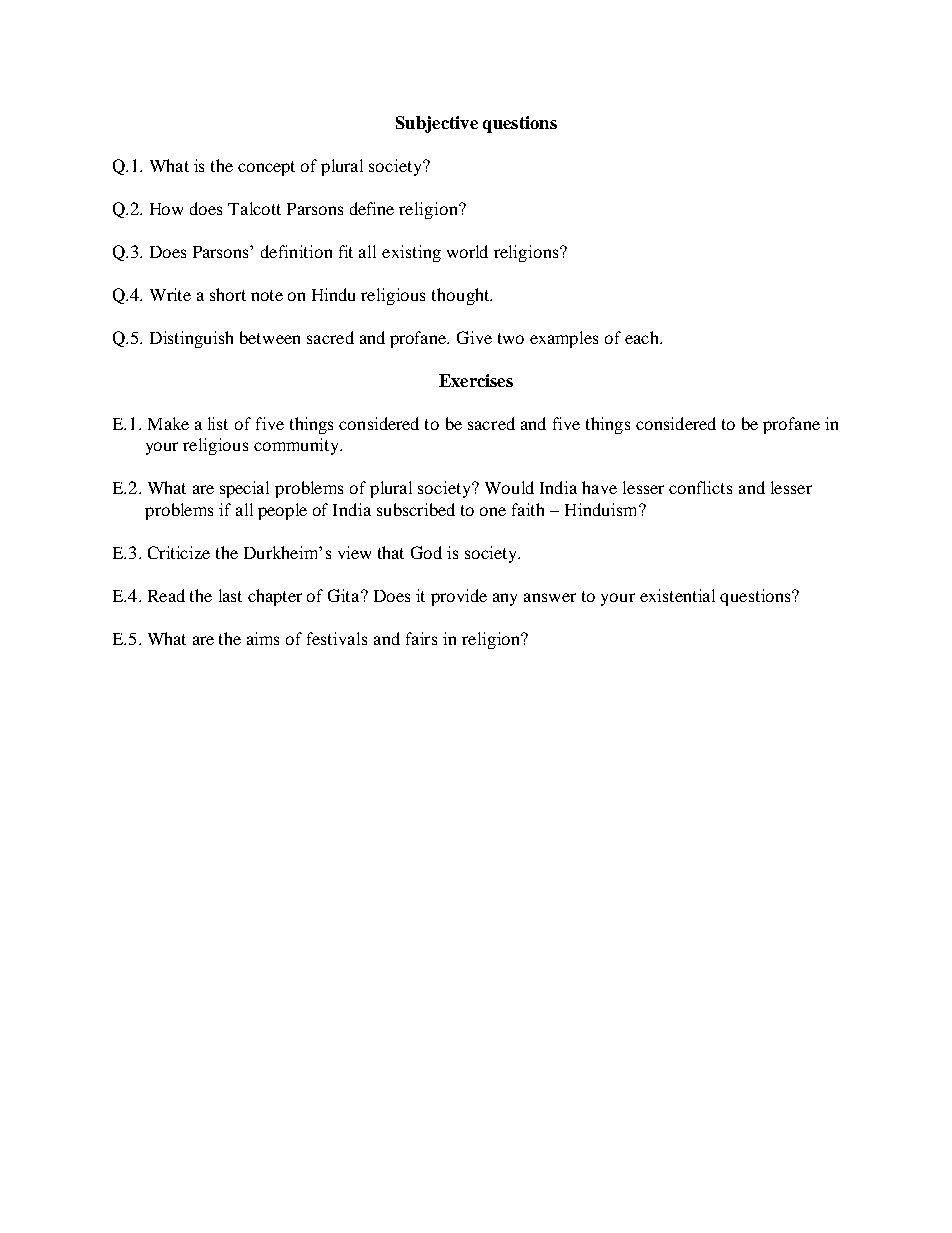  Describe the element at coordinates (467, 251) in the screenshot. I see `world` at that location.
